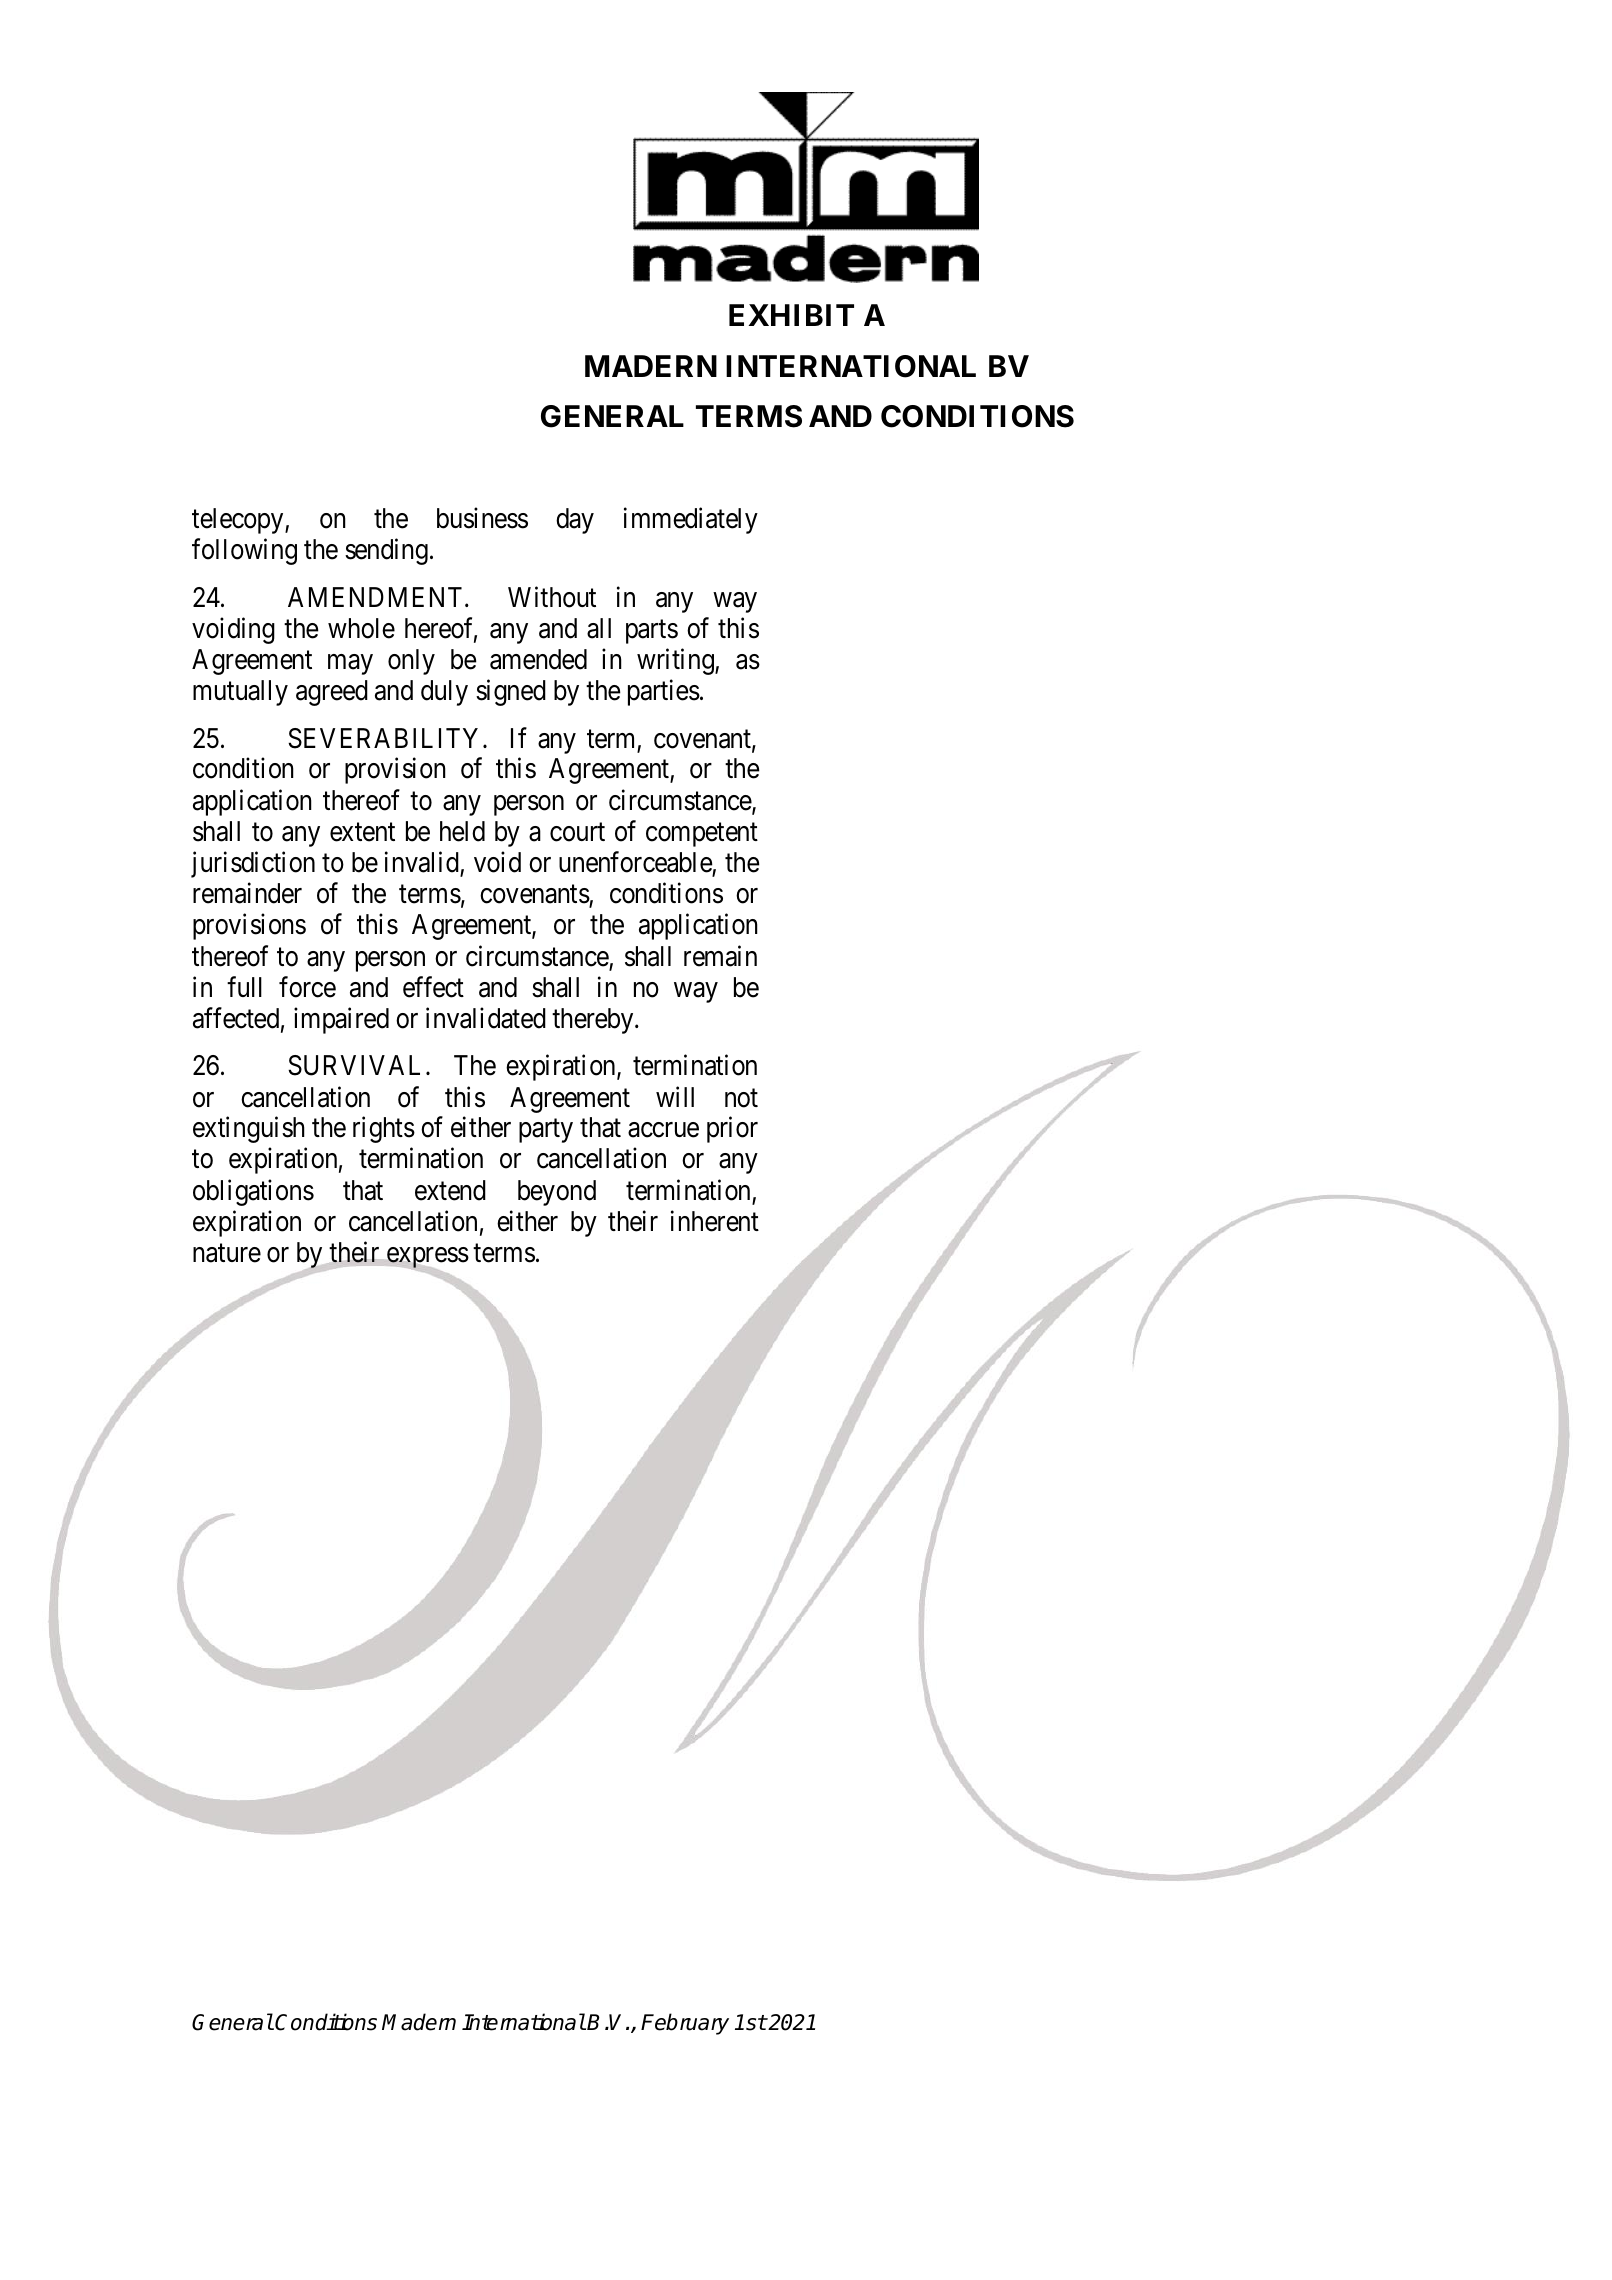  What do you see at coordinates (462, 831) in the screenshot?
I see `held` at bounding box center [462, 831].
